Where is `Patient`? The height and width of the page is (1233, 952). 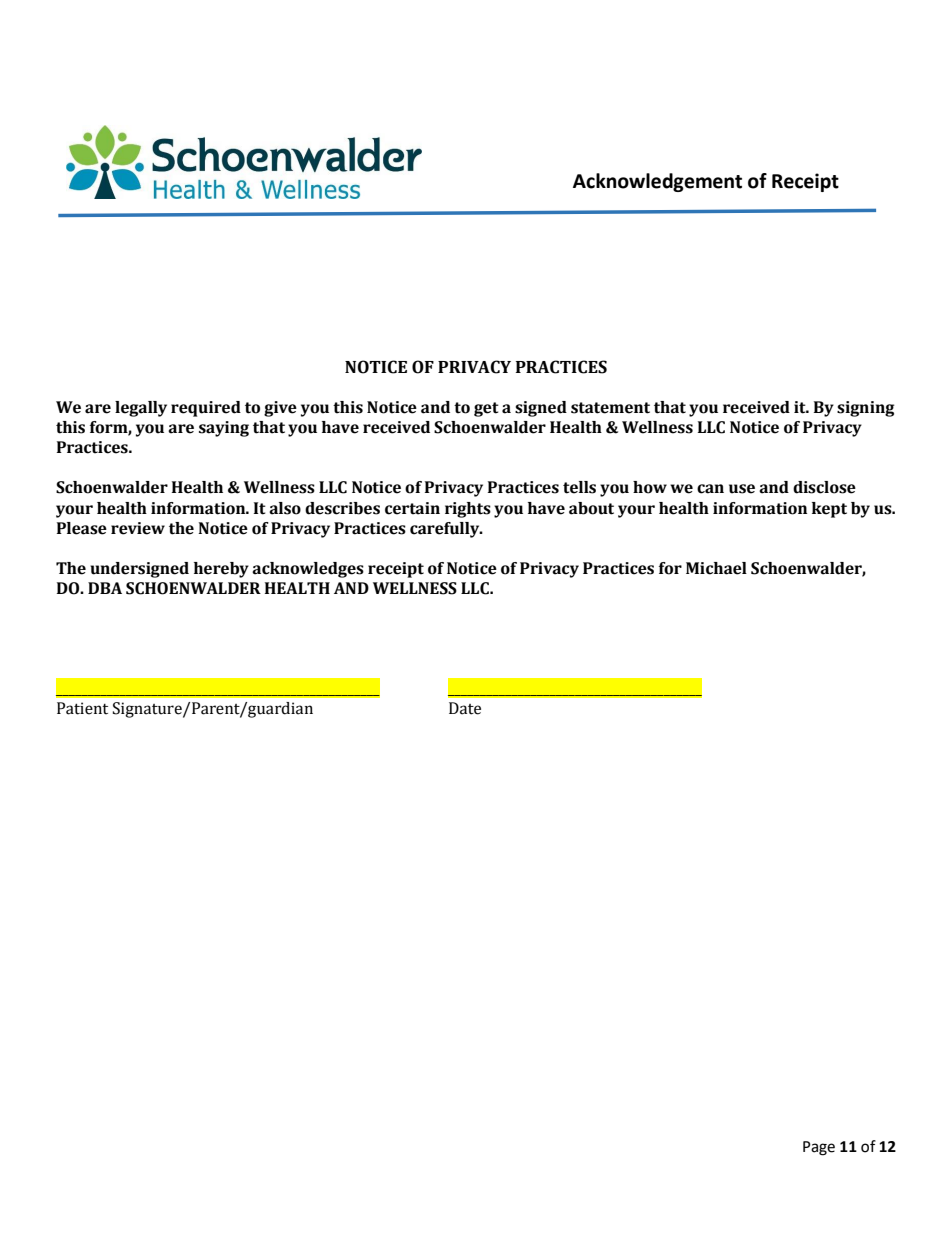
Patient is located at coordinates (82, 708).
